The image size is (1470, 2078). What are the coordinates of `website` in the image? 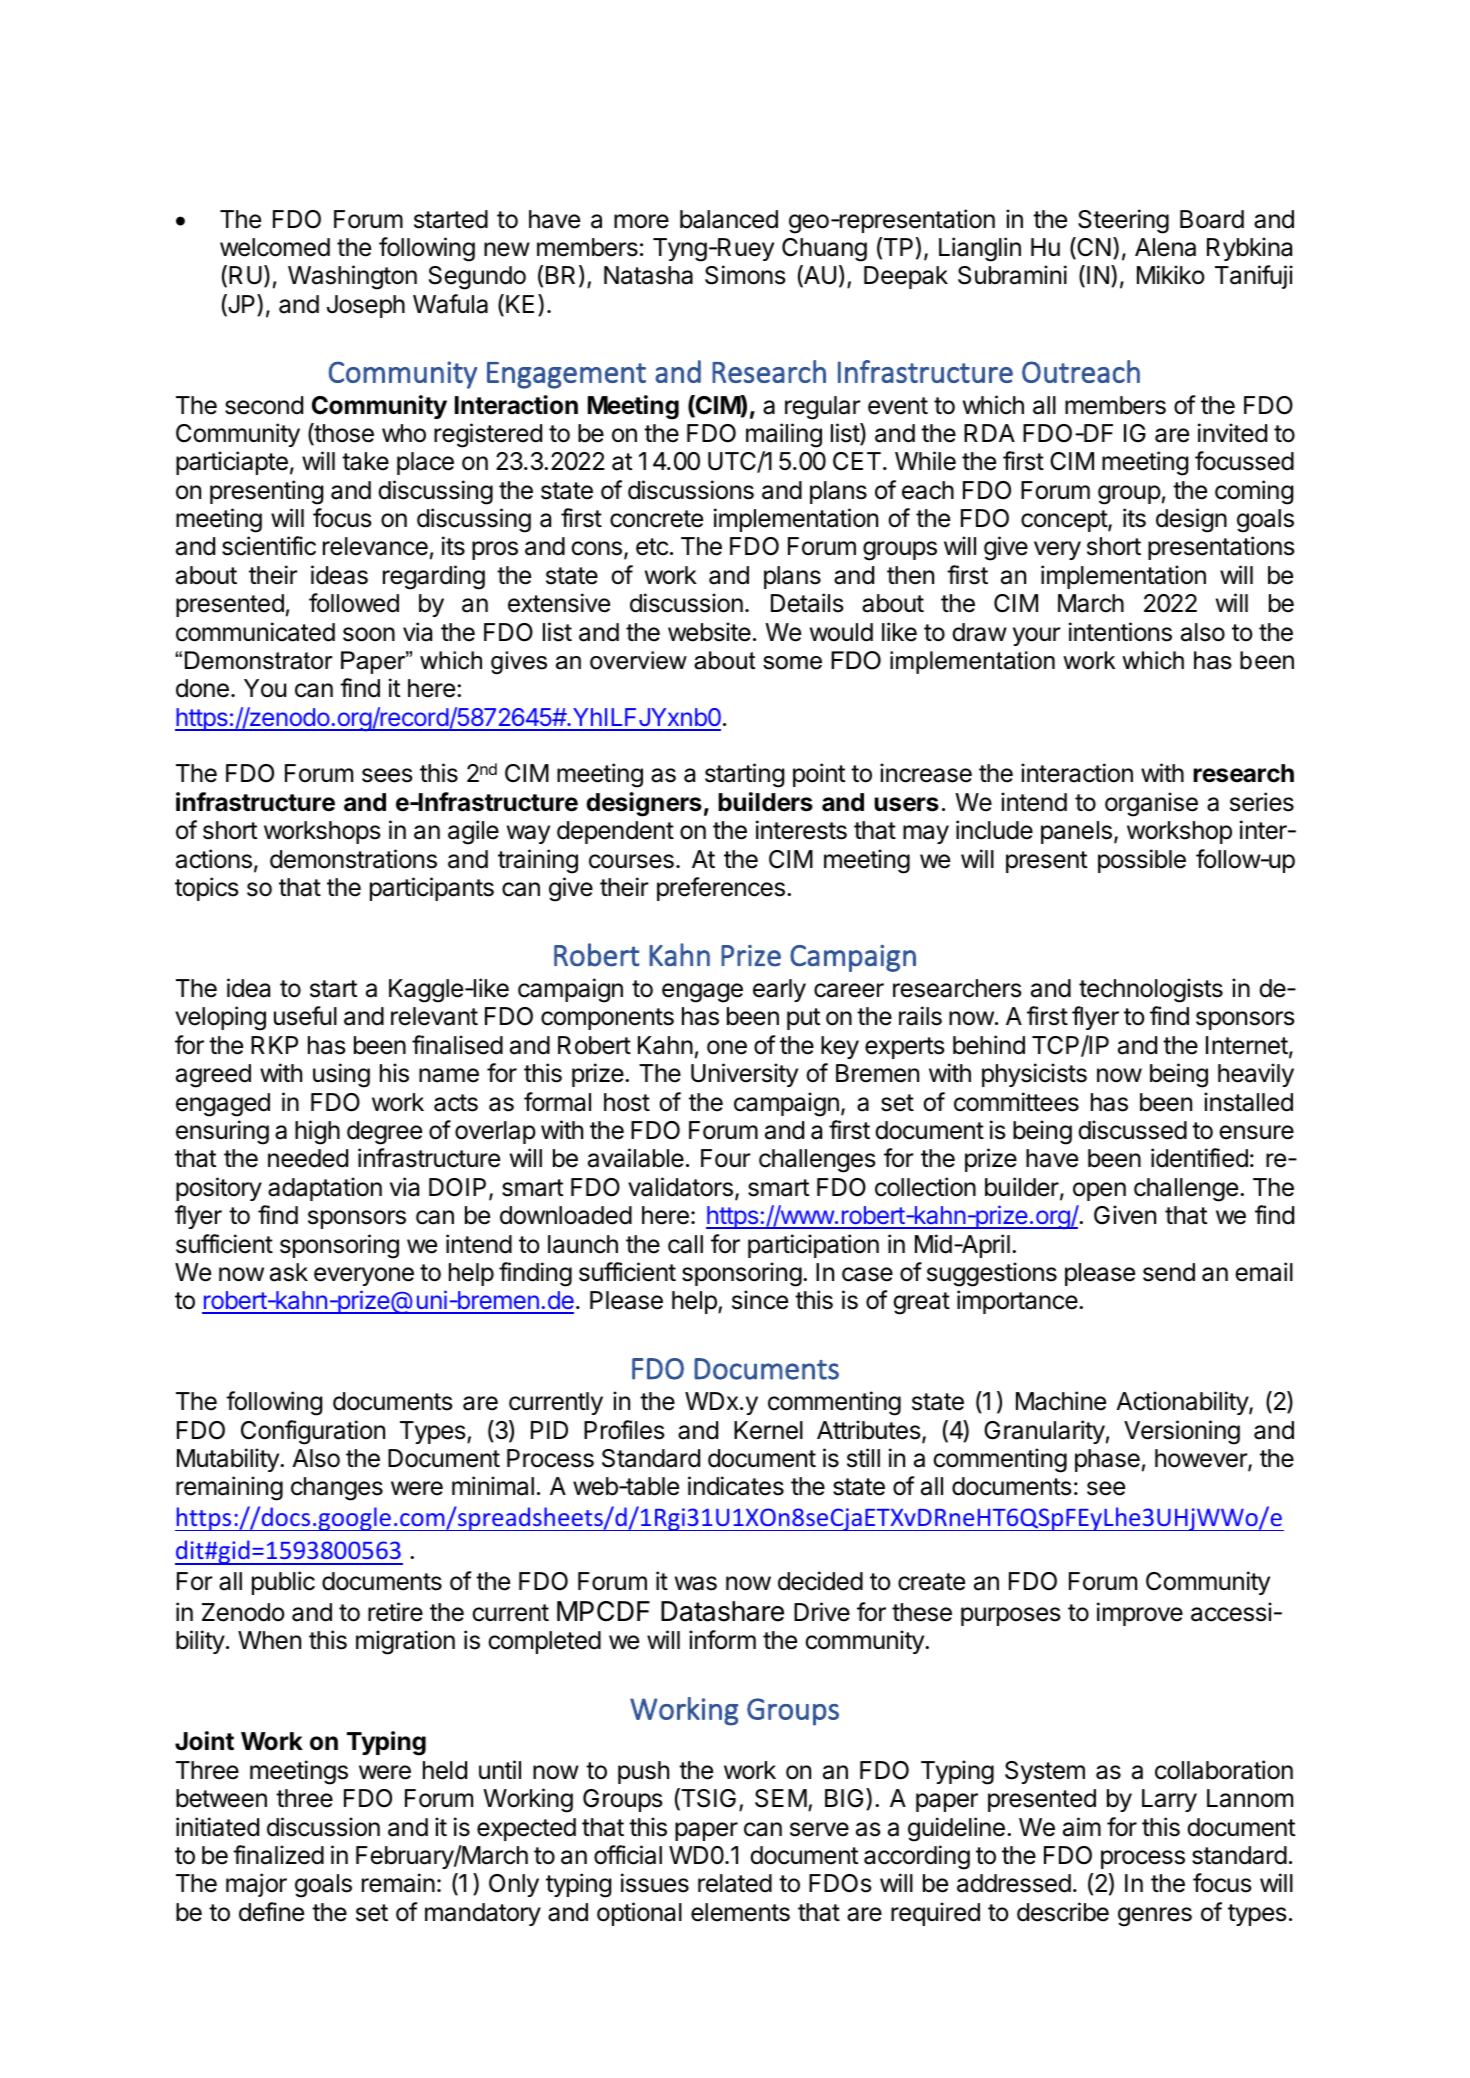 It's located at (709, 632).
